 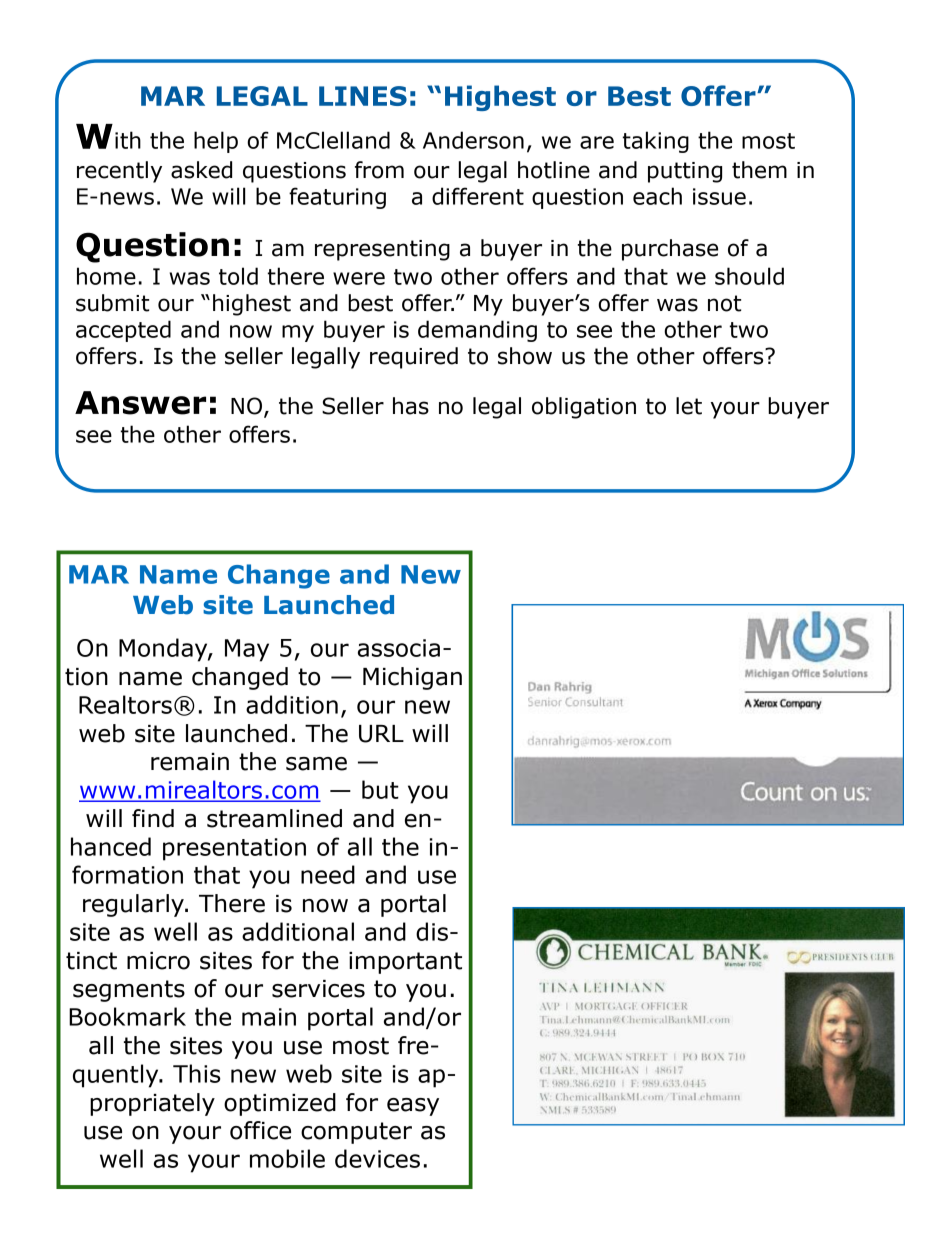 What do you see at coordinates (134, 905) in the screenshot?
I see `regularly` at bounding box center [134, 905].
